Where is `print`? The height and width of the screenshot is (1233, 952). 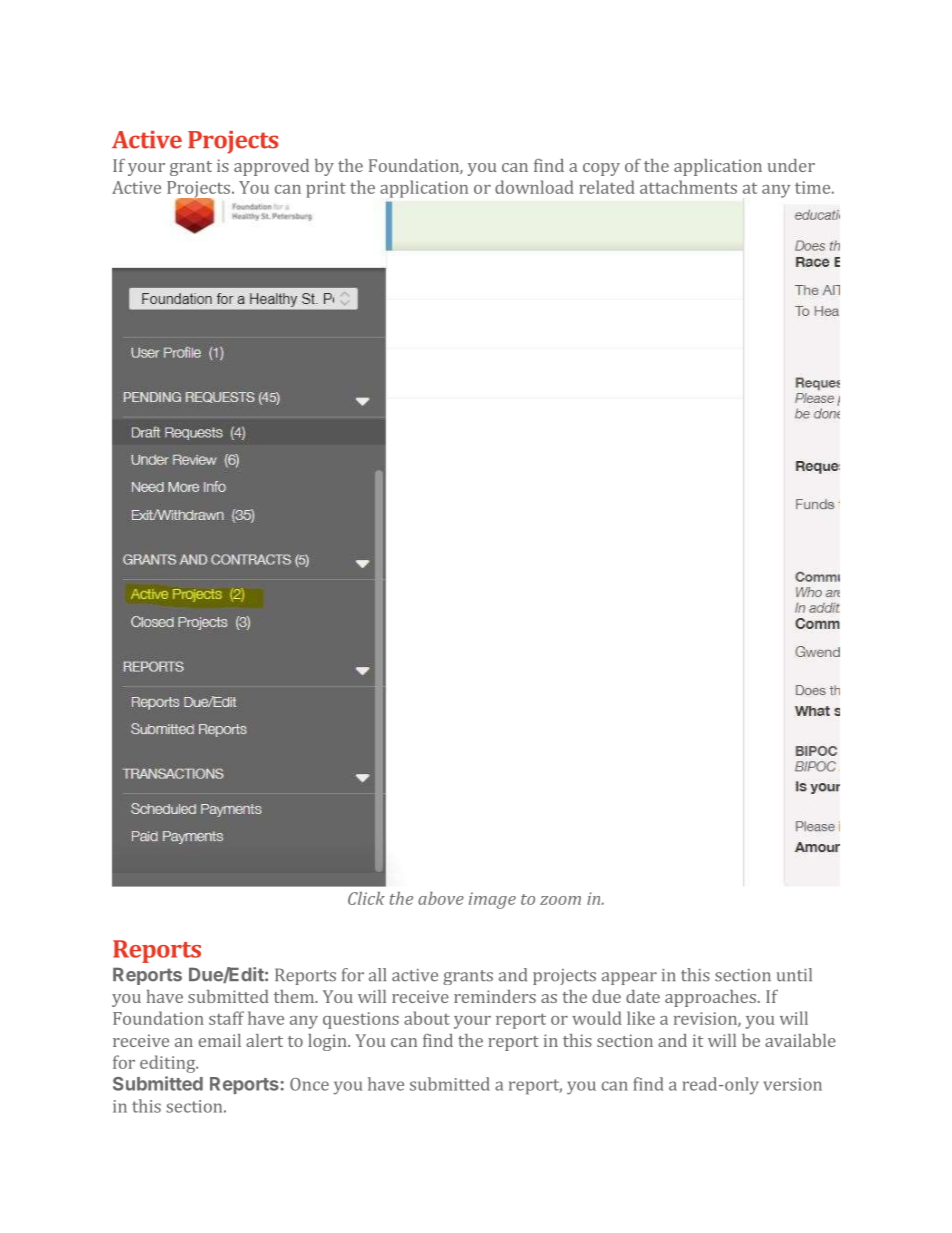 print is located at coordinates (326, 189).
